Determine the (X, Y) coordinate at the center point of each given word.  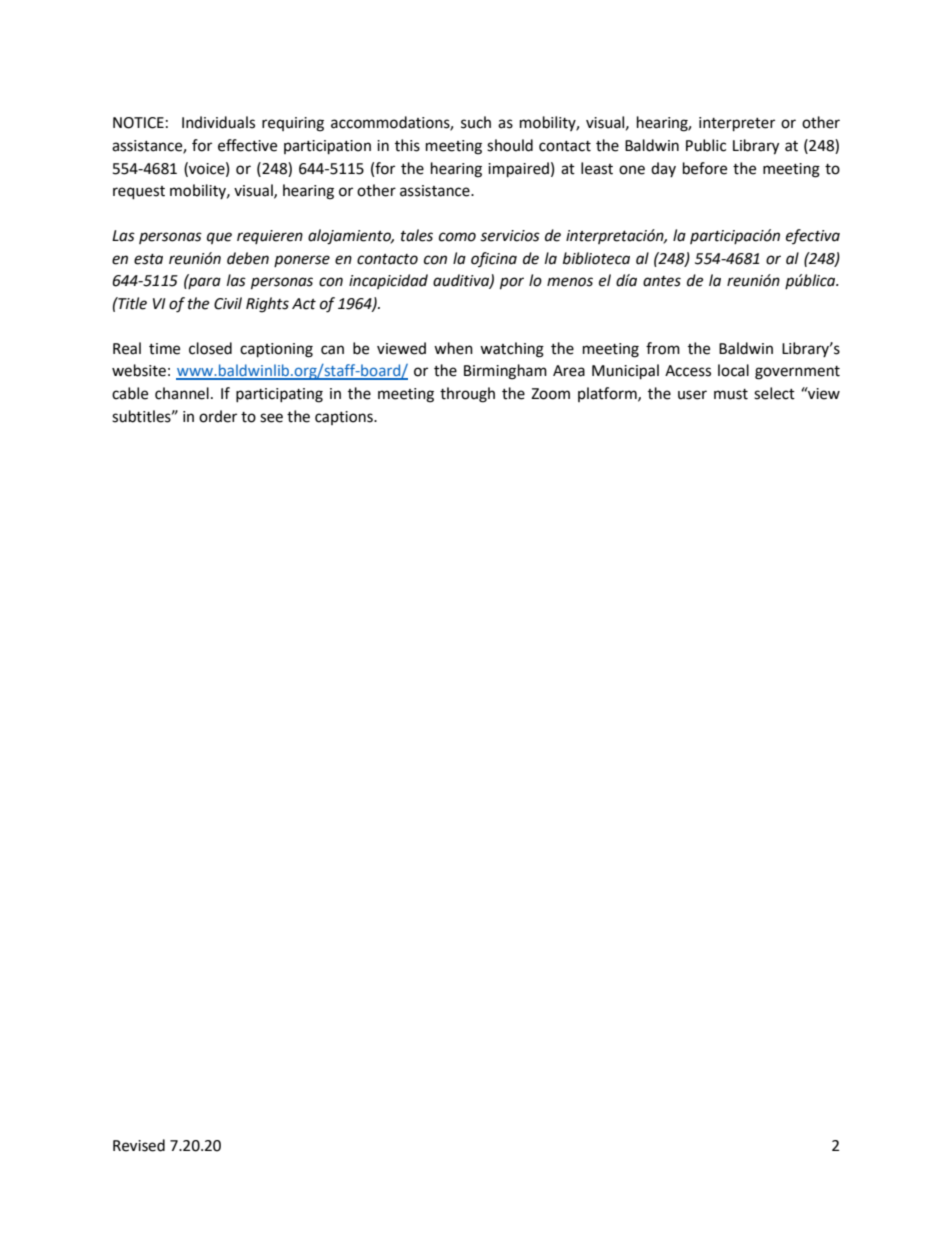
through (467, 395)
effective (247, 145)
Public (706, 145)
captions (345, 418)
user (692, 395)
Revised (139, 1145)
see (271, 418)
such (476, 122)
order (218, 416)
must (731, 394)
